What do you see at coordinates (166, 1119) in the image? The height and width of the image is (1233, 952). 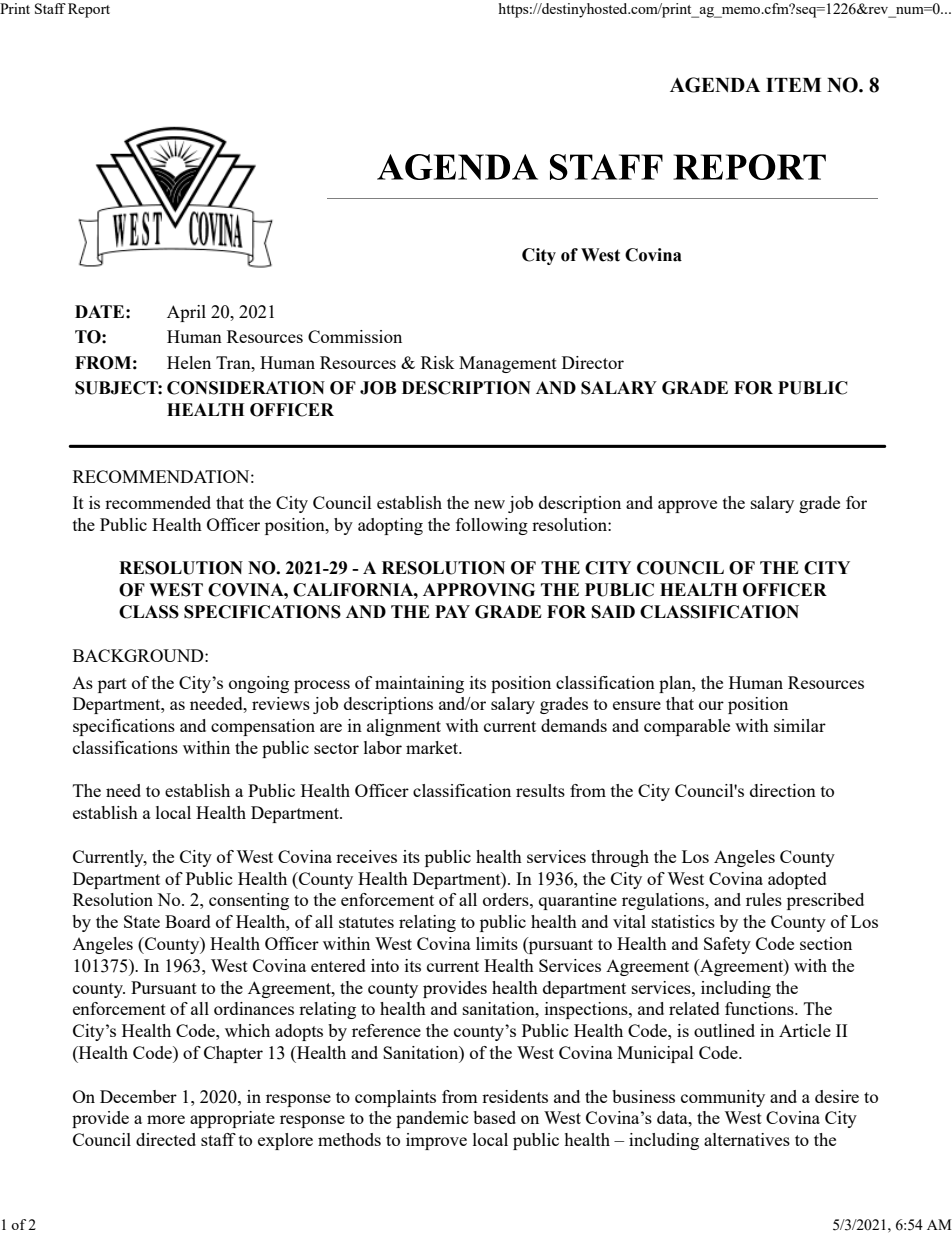 I see `more` at bounding box center [166, 1119].
